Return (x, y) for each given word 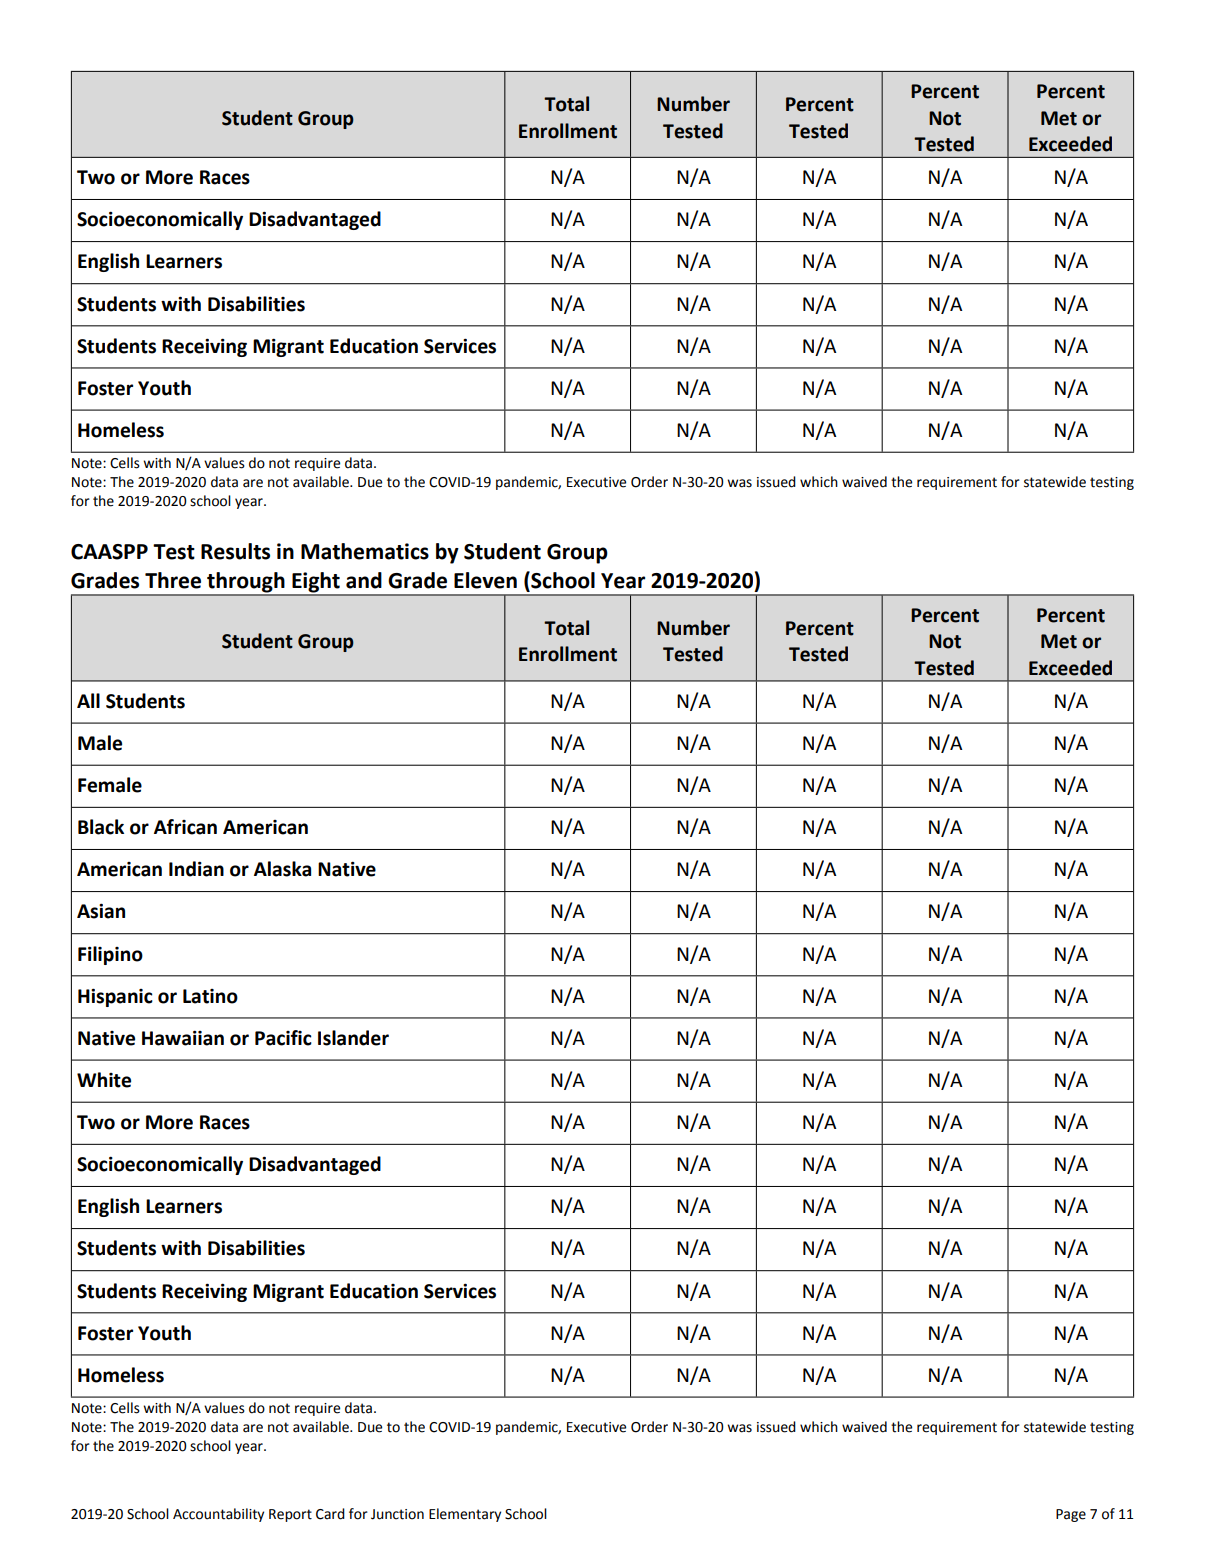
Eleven (485, 580)
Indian (196, 869)
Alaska (282, 869)
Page (1071, 1515)
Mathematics (365, 551)
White (104, 1080)
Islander (353, 1038)
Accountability (218, 1515)
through (246, 583)
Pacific (283, 1038)
